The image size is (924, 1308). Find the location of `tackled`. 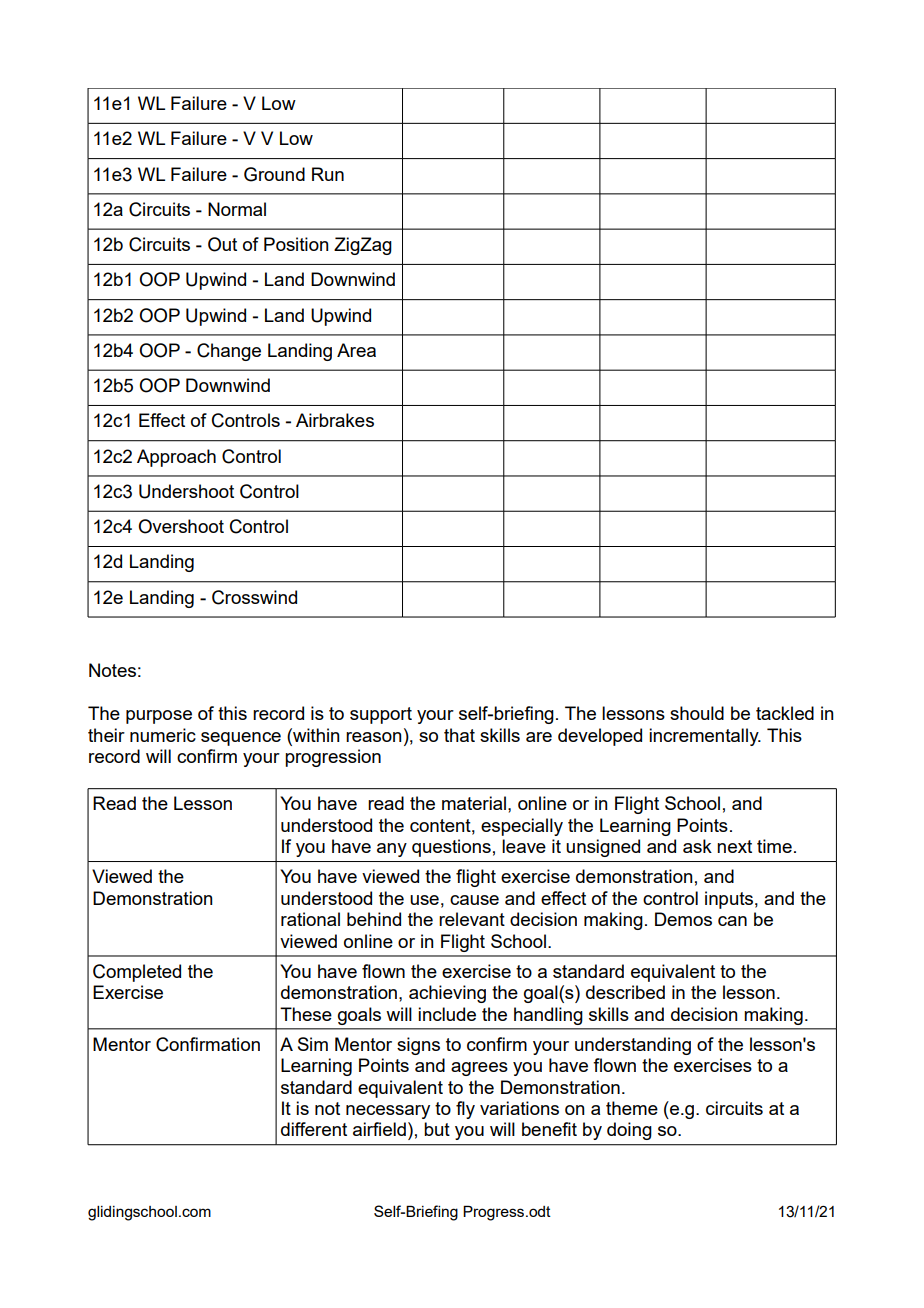

tackled is located at coordinates (785, 713).
